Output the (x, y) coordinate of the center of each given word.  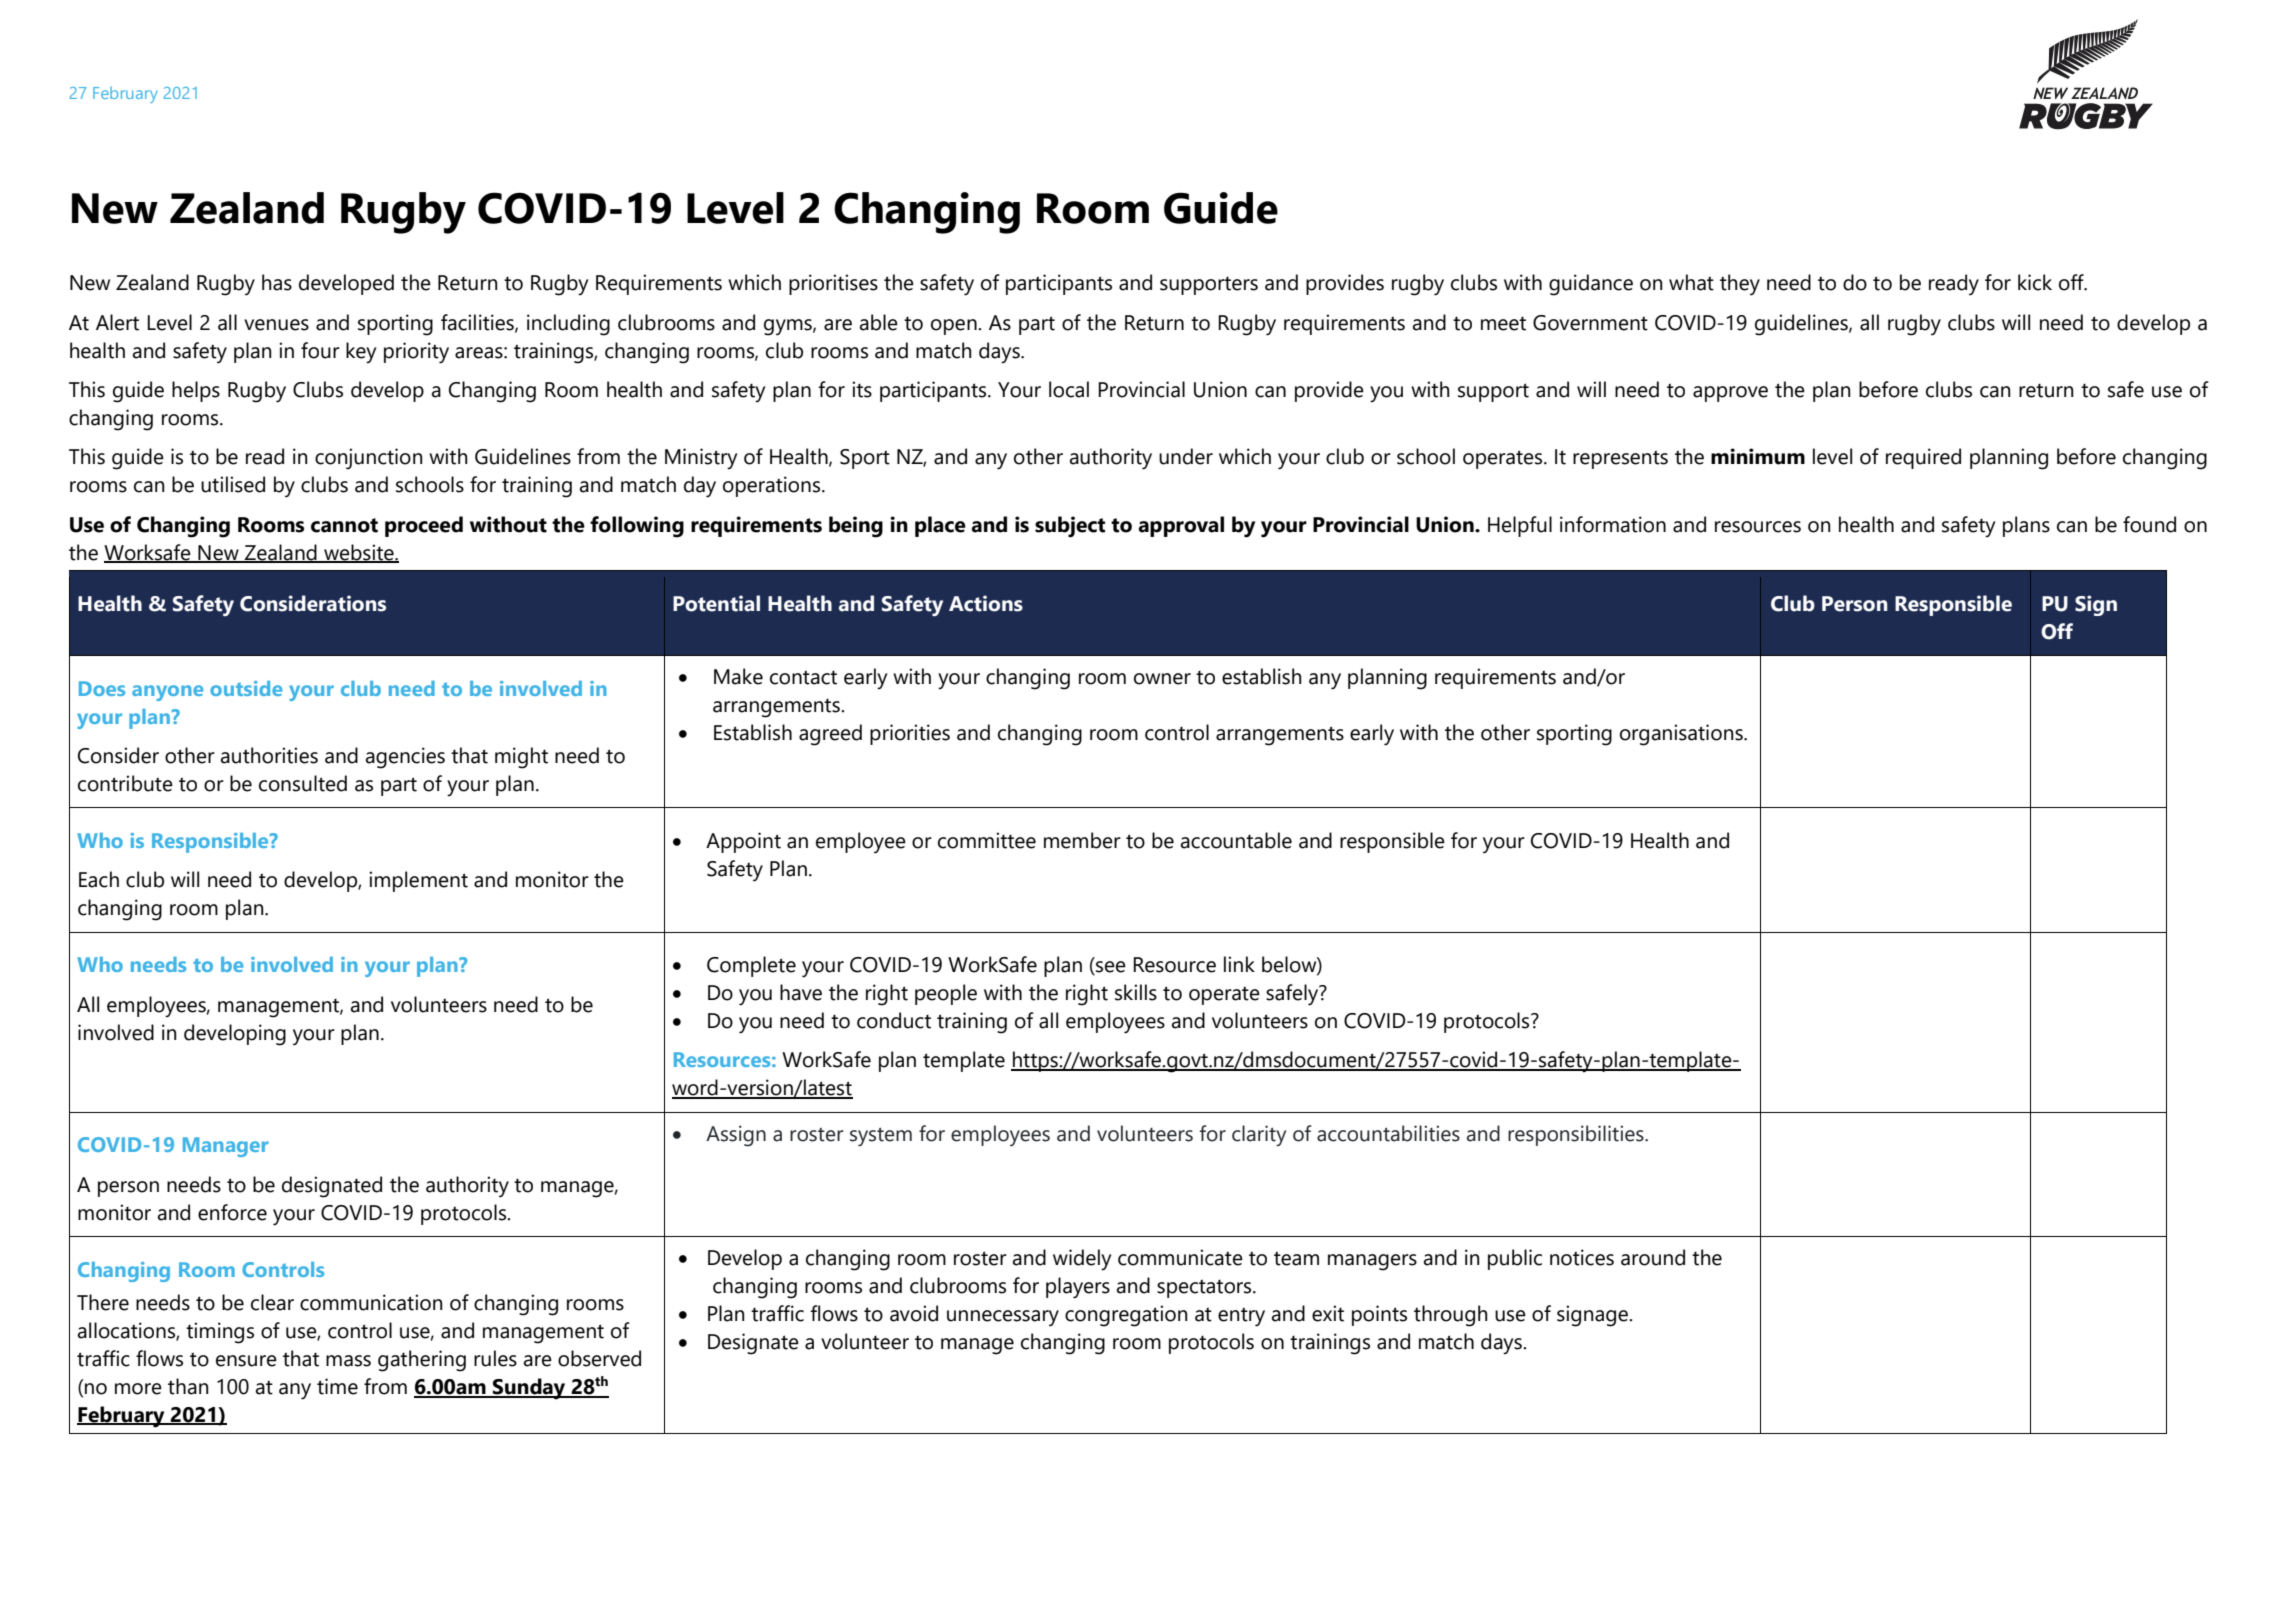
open (955, 327)
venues (276, 325)
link (1239, 964)
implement (418, 881)
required (1923, 458)
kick (2035, 282)
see (1110, 968)
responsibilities (1577, 1135)
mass (348, 1361)
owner (1162, 679)
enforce (232, 1212)
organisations (1682, 735)
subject (1070, 527)
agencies (405, 758)
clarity (1259, 1135)
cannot (344, 525)
